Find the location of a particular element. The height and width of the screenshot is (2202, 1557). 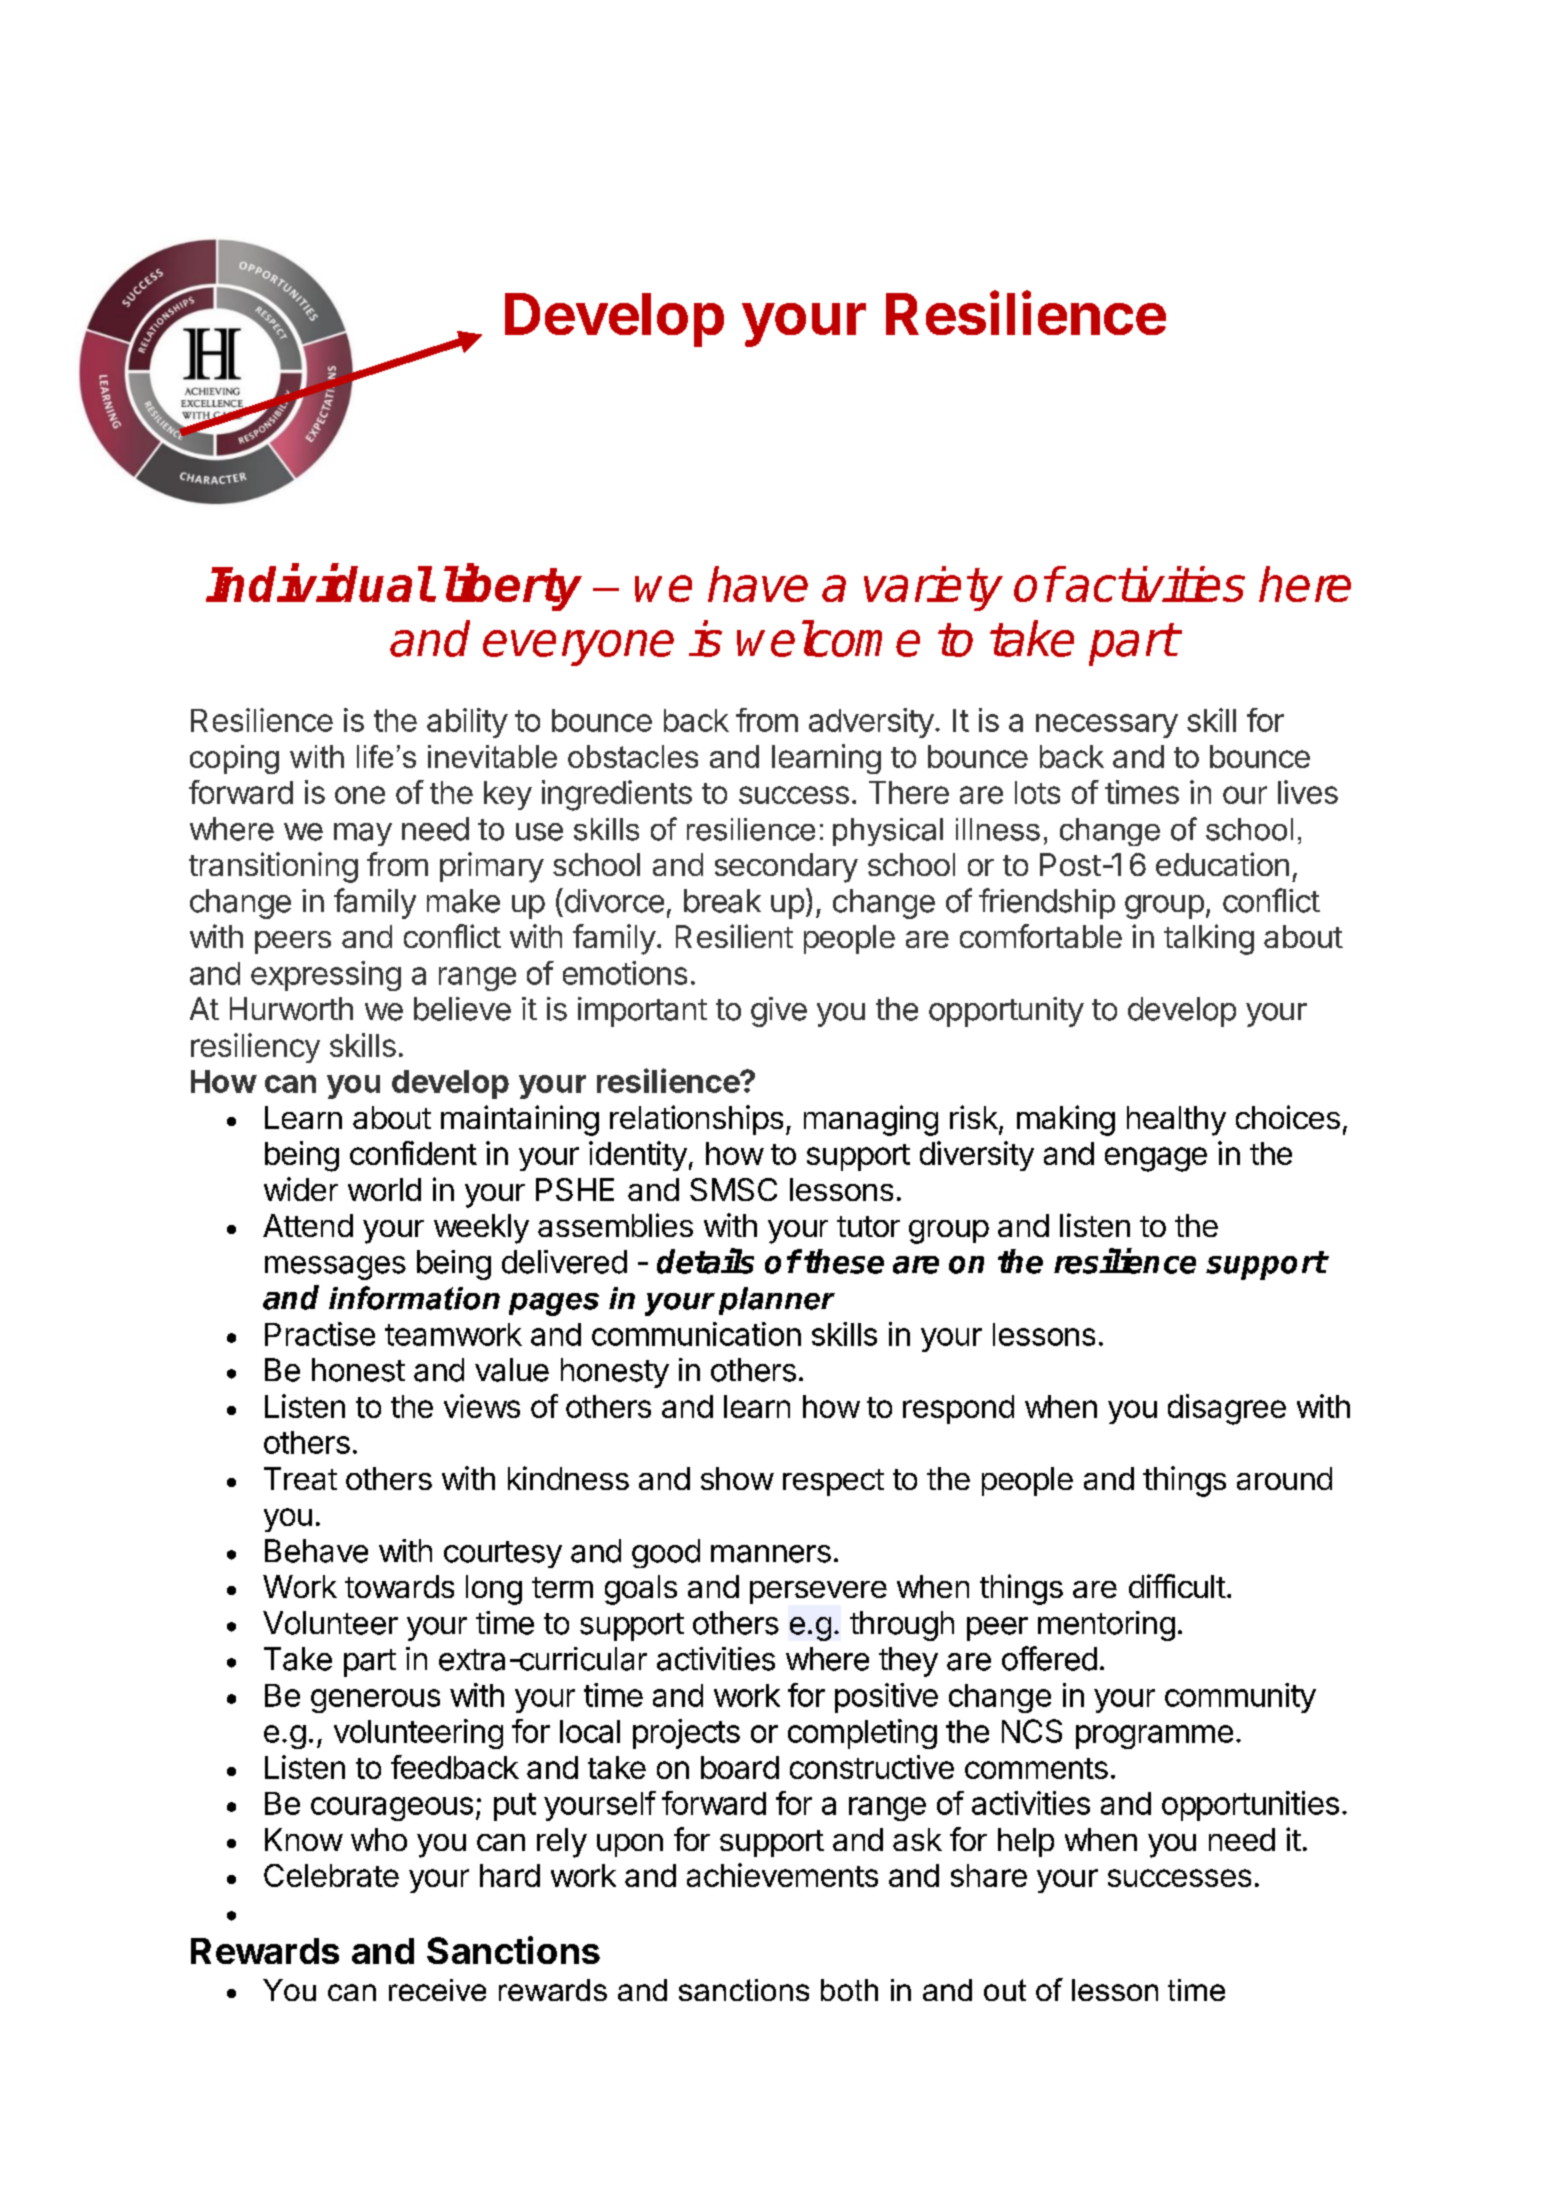

necessary is located at coordinates (1107, 726).
